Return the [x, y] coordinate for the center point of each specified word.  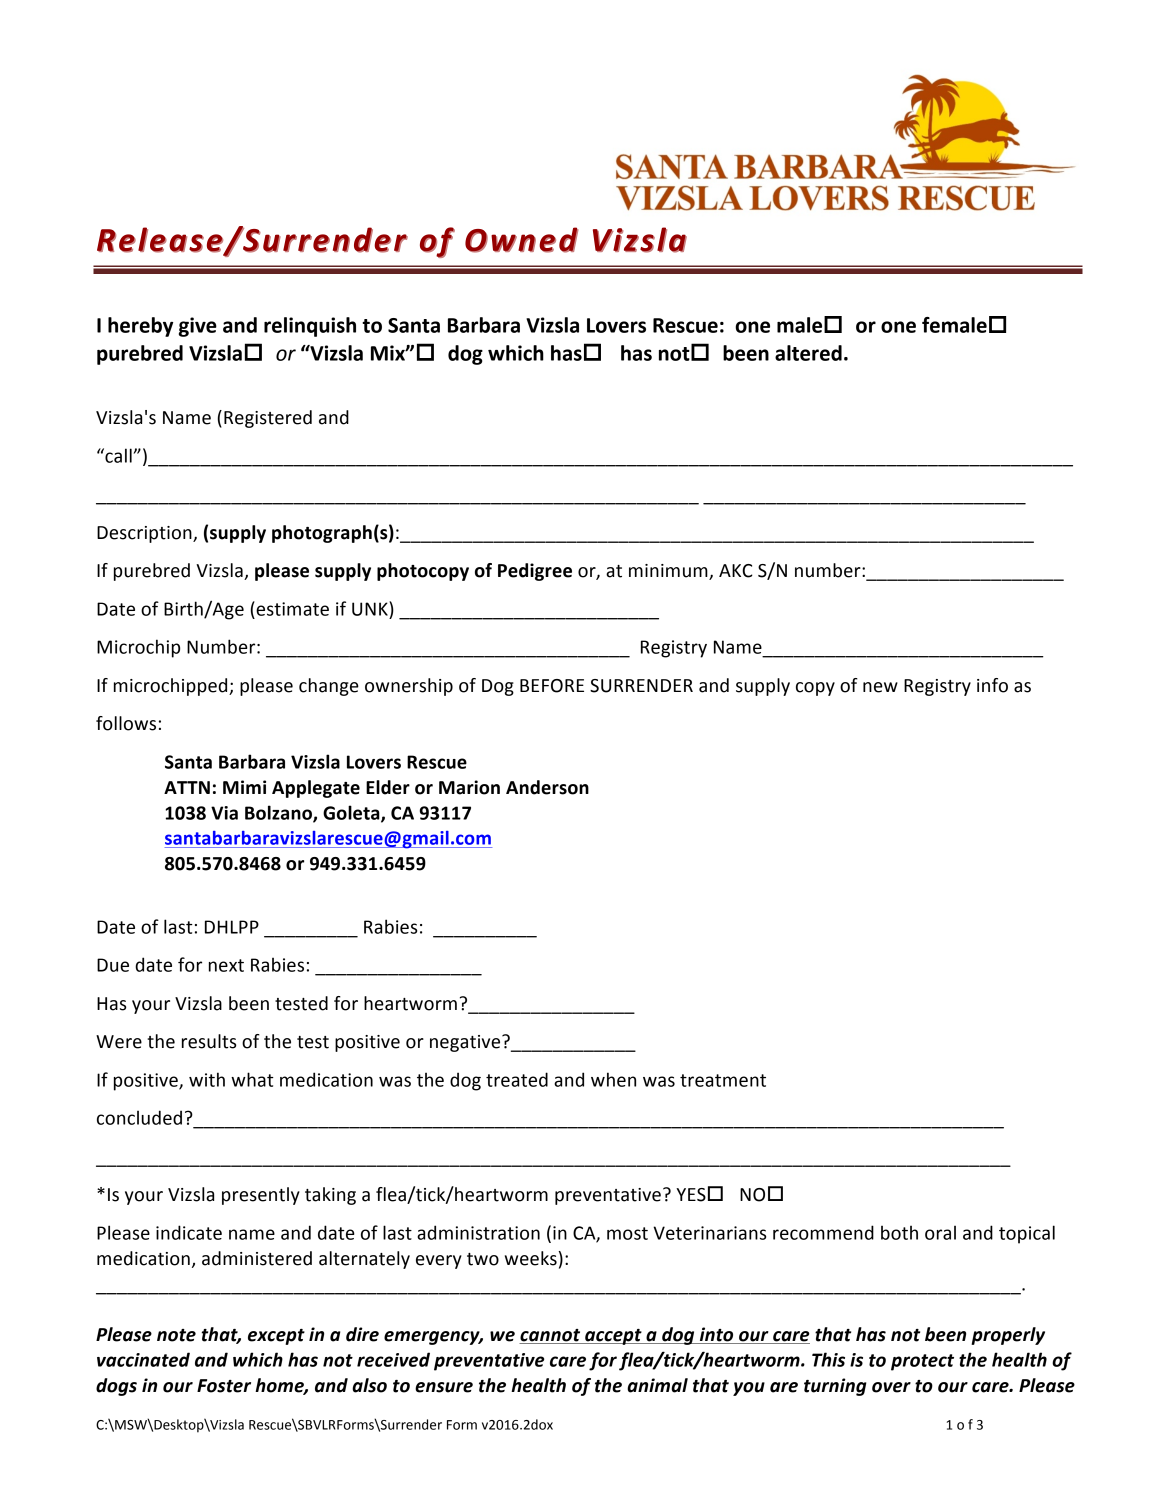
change [329, 687]
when [613, 1079]
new [880, 687]
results [209, 1041]
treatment [723, 1080]
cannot [551, 1336]
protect [922, 1362]
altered [808, 353]
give [198, 327]
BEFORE [552, 686]
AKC [736, 571]
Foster [224, 1386]
